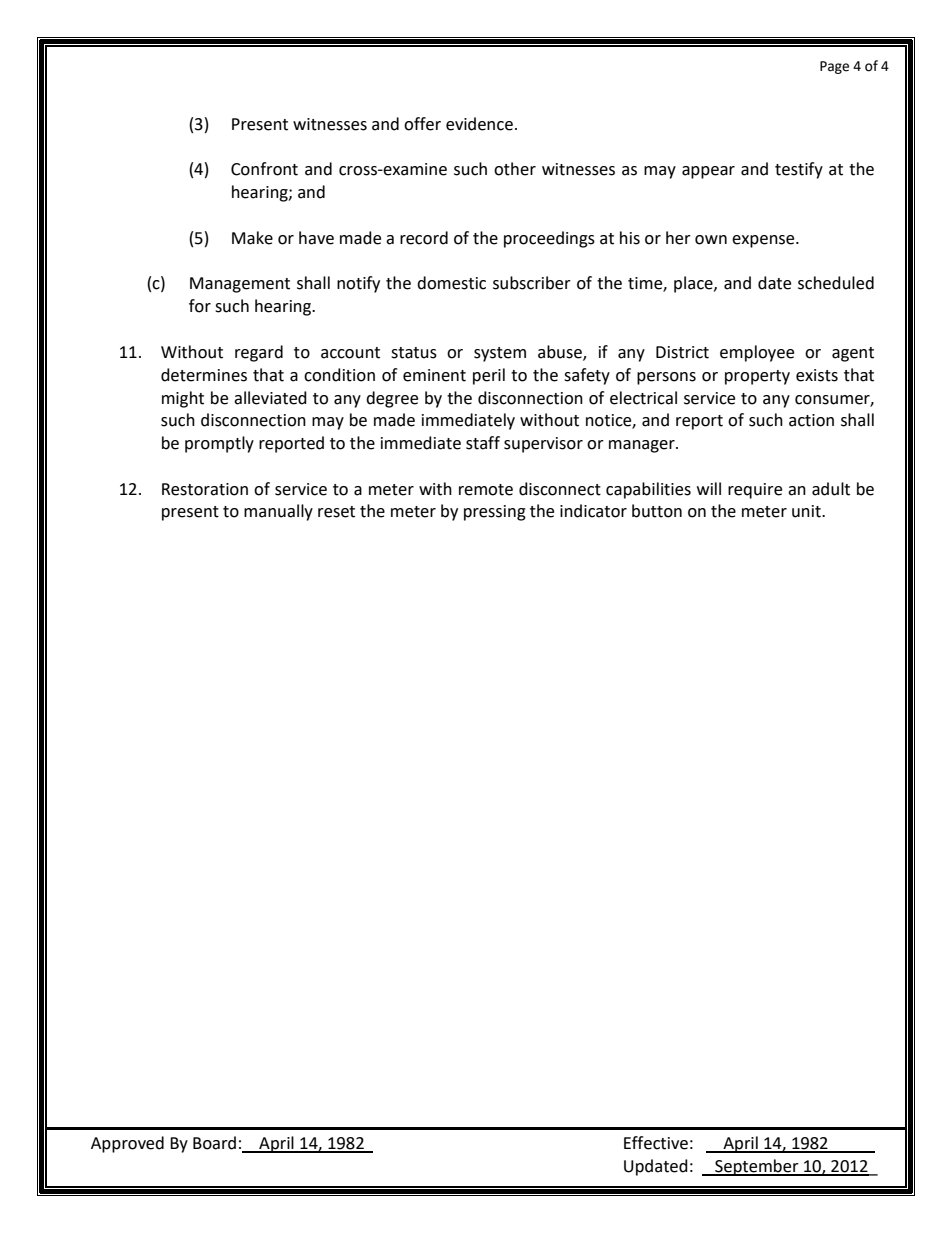 The width and height of the image is (952, 1233). Describe the element at coordinates (656, 1143) in the image. I see `Effective` at that location.
